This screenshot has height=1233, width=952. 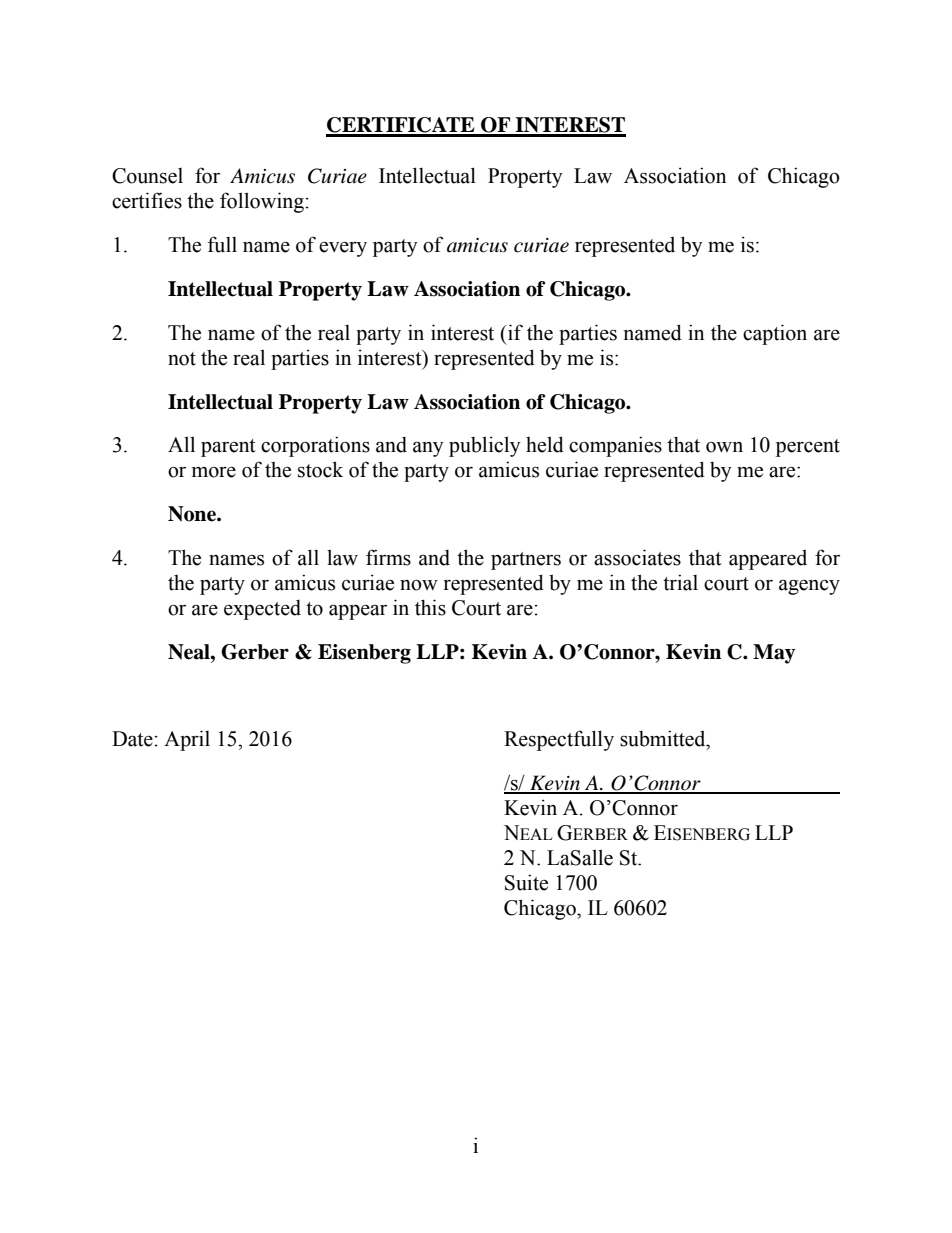 I want to click on partners, so click(x=526, y=561).
